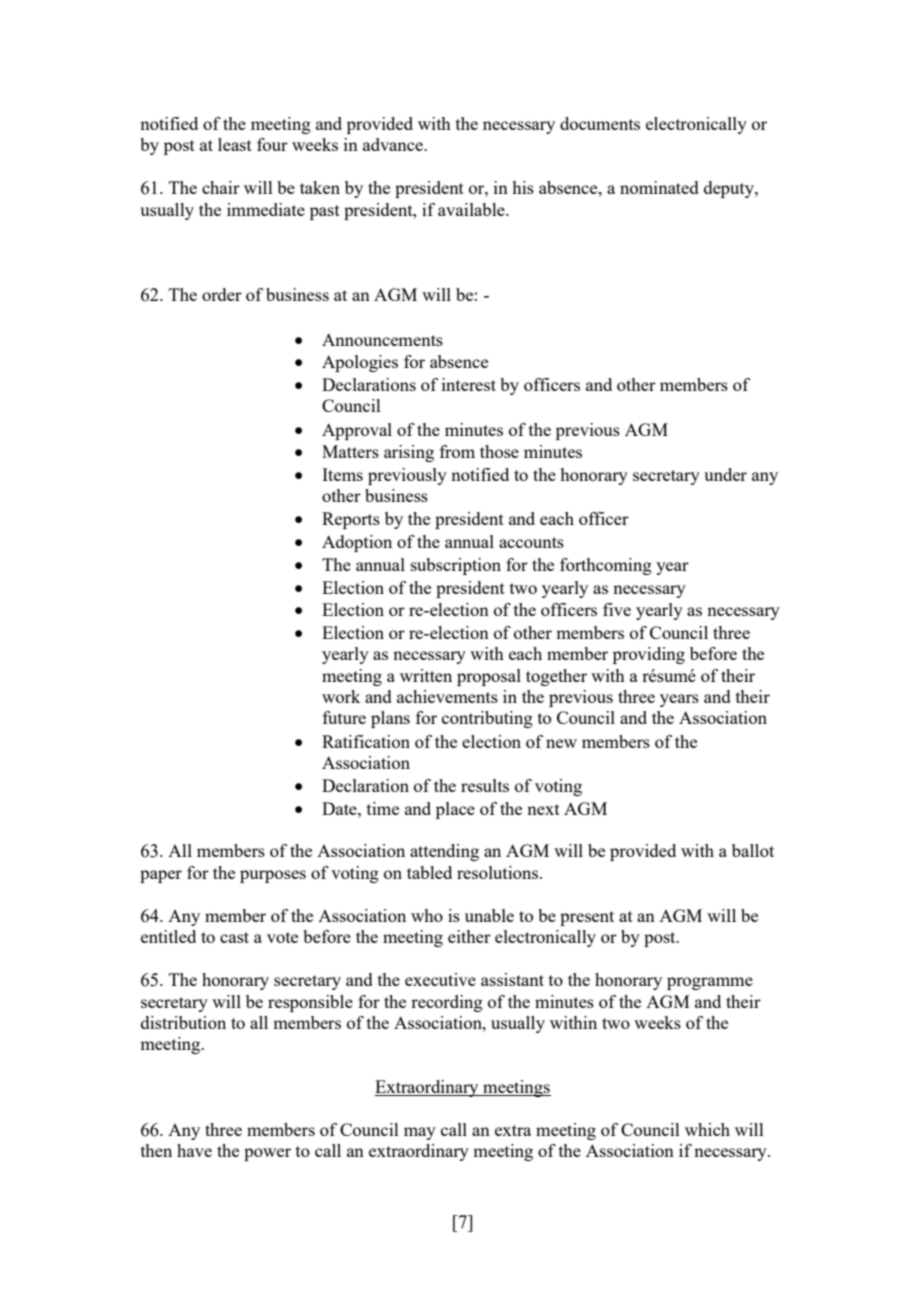 This page has width=924, height=1308. Describe the element at coordinates (455, 810) in the page. I see `place` at that location.
